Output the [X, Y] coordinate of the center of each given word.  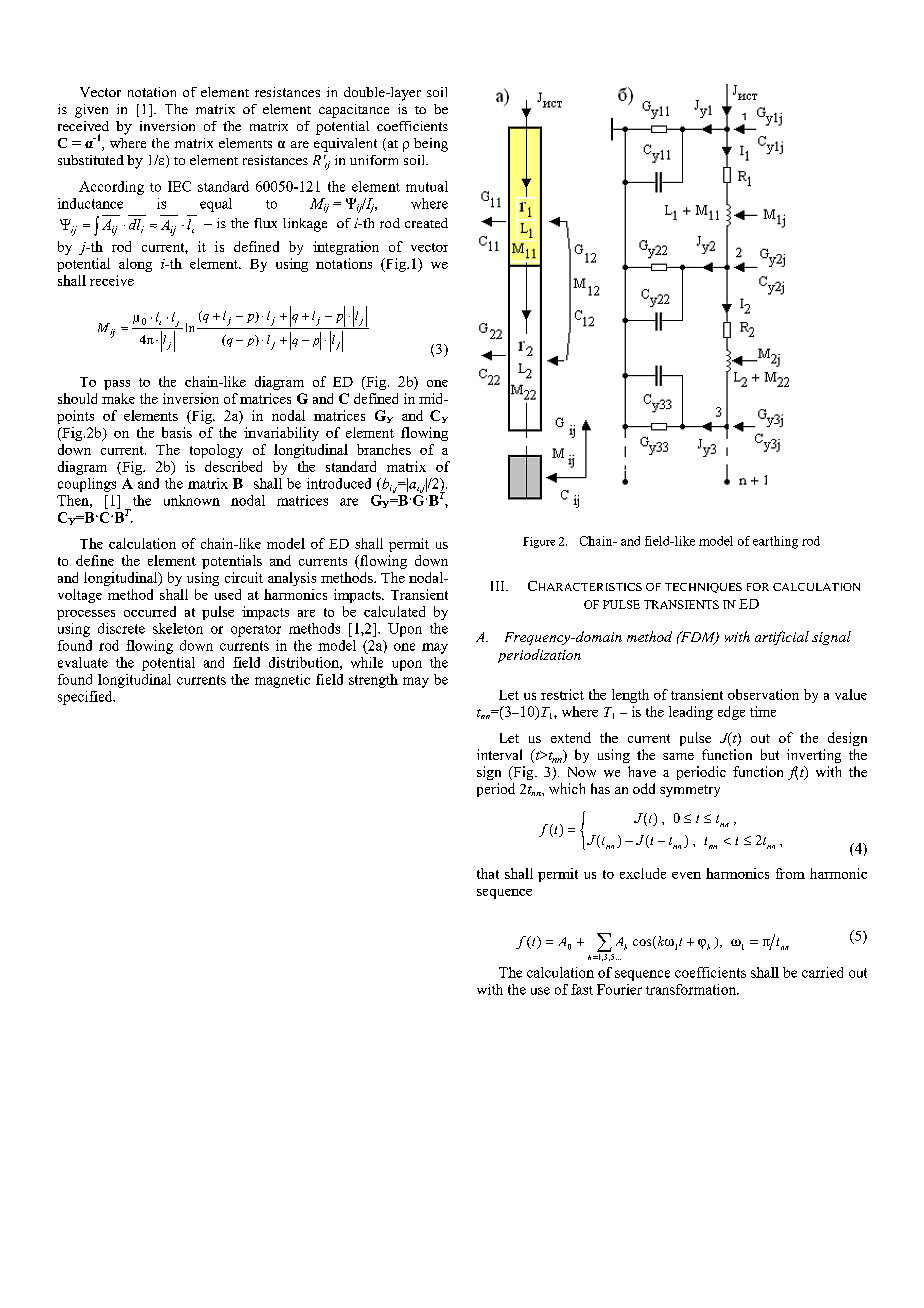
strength [373, 681]
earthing [775, 542]
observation [763, 694]
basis [177, 432]
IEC [179, 186]
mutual [427, 186]
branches [384, 449]
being [431, 145]
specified [86, 698]
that [488, 873]
